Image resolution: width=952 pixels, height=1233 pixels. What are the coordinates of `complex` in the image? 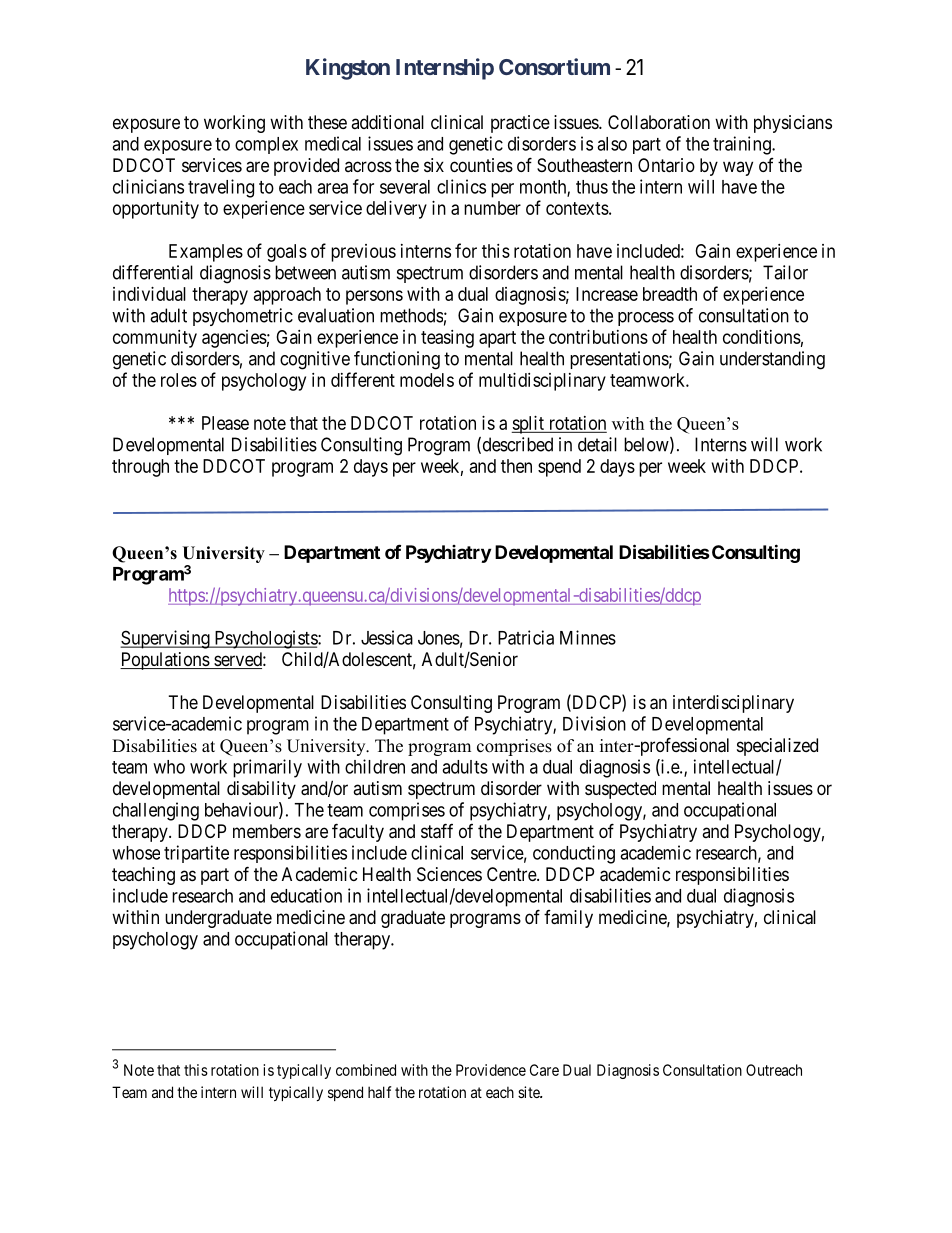 It's located at (266, 145).
